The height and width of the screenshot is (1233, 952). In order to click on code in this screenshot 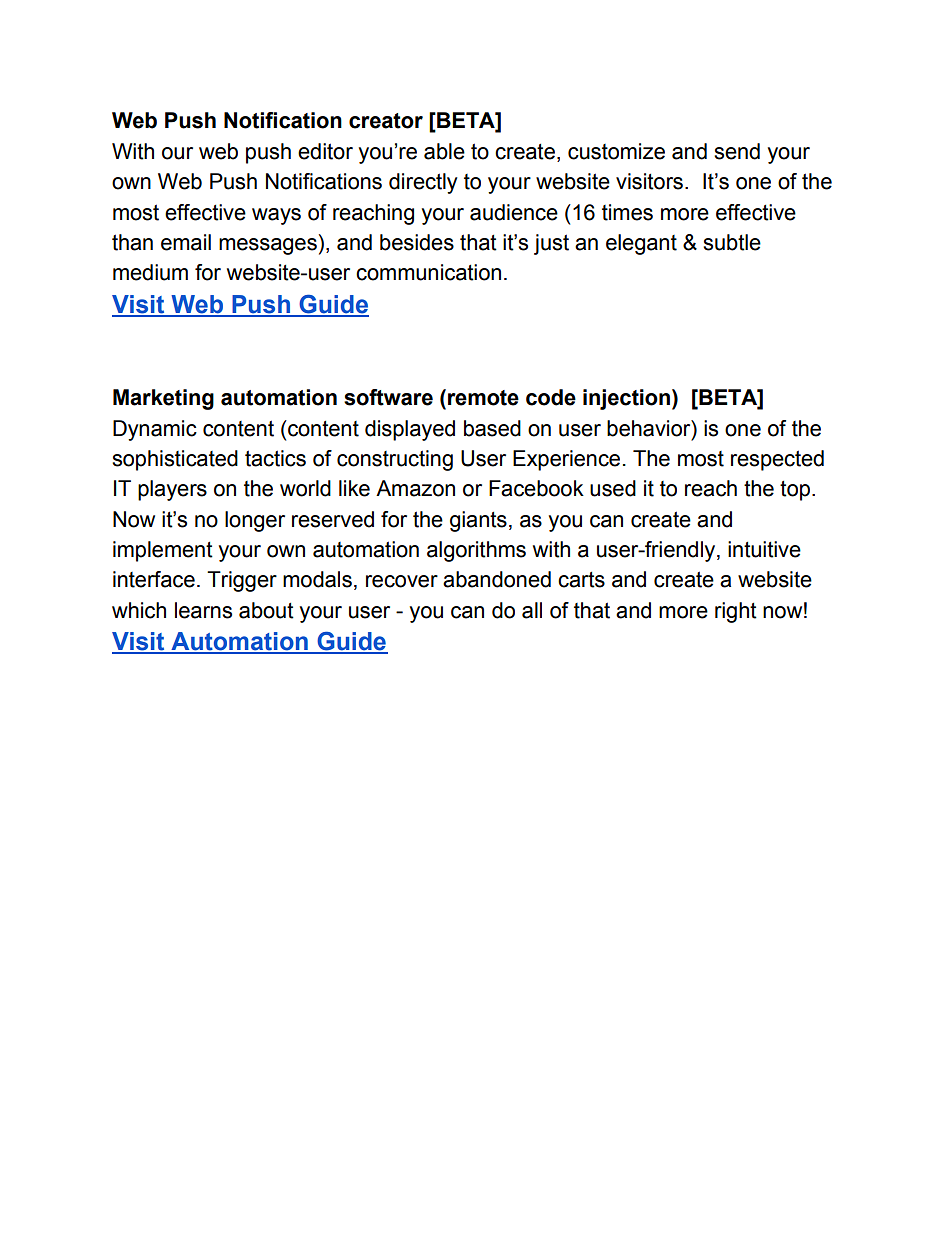, I will do `click(551, 397)`.
